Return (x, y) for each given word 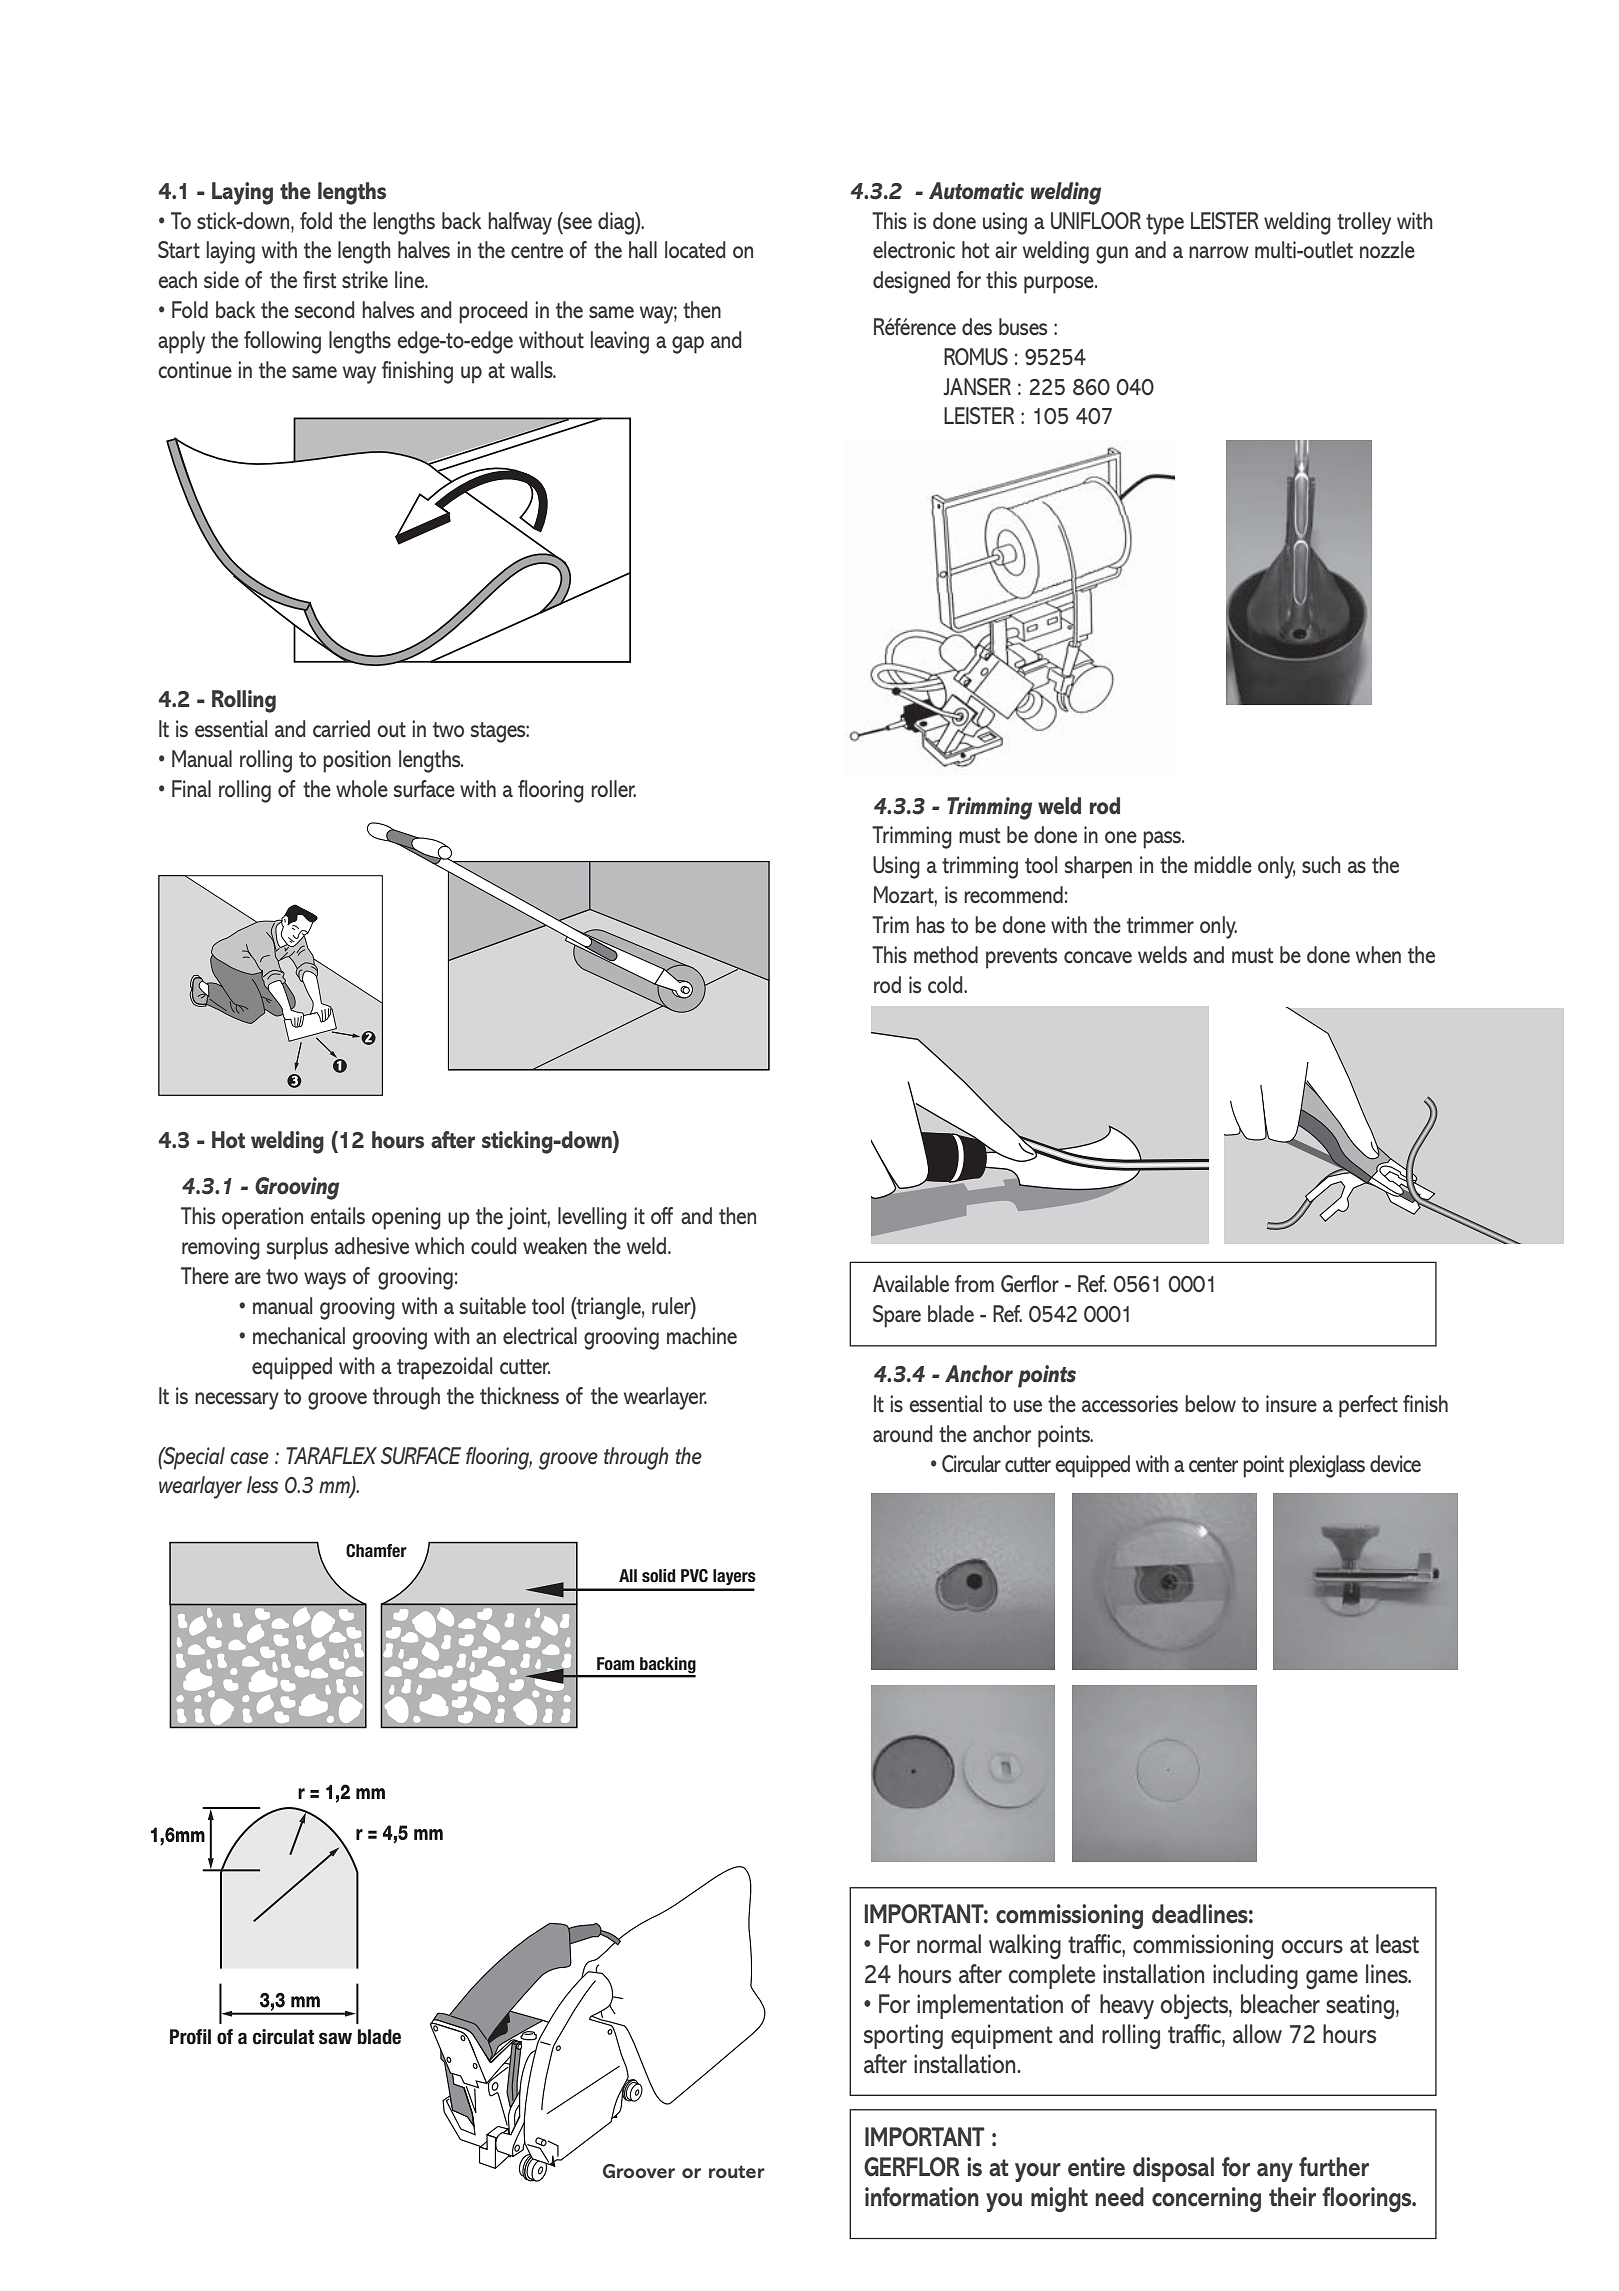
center (1213, 1465)
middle (1223, 864)
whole (362, 788)
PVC (694, 1575)
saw (335, 2038)
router (737, 2171)
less (262, 1484)
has (930, 925)
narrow (1219, 252)
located (695, 249)
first (319, 280)
